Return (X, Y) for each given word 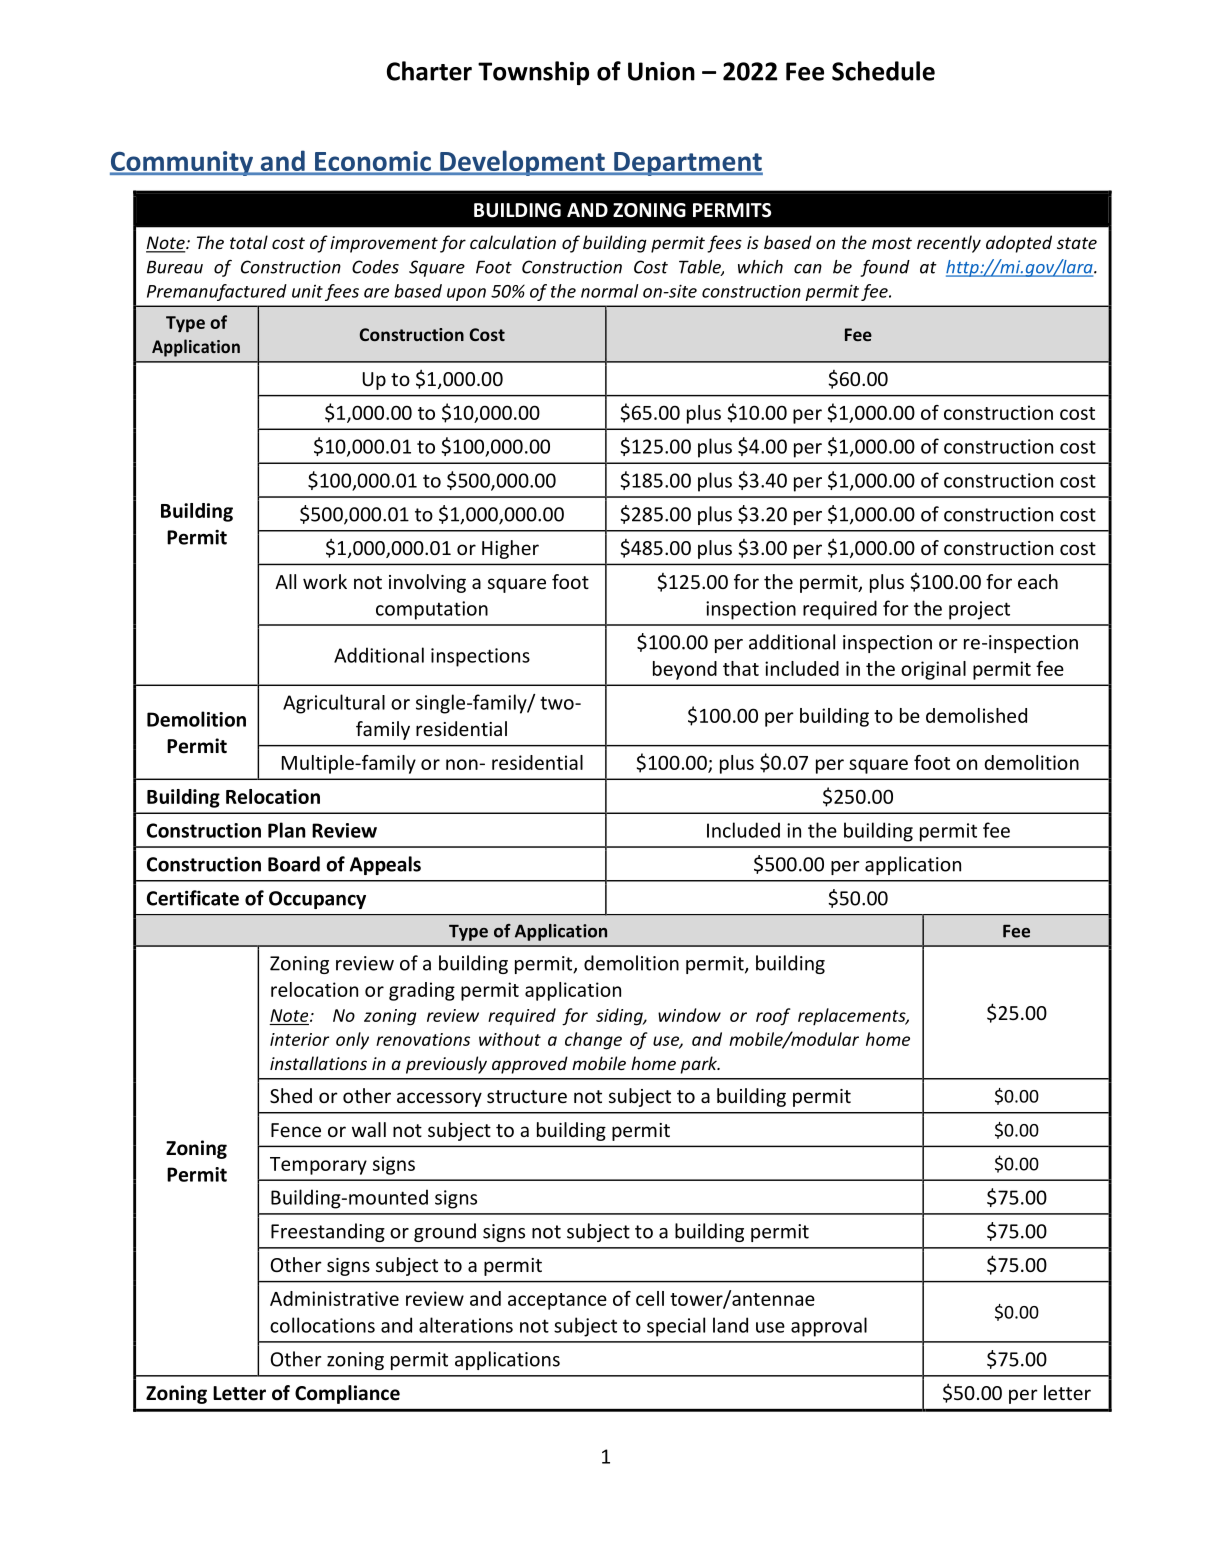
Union (661, 71)
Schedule (883, 71)
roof (773, 1017)
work (325, 581)
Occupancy (317, 900)
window (689, 1015)
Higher (510, 549)
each (1038, 581)
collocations (322, 1325)
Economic (373, 162)
